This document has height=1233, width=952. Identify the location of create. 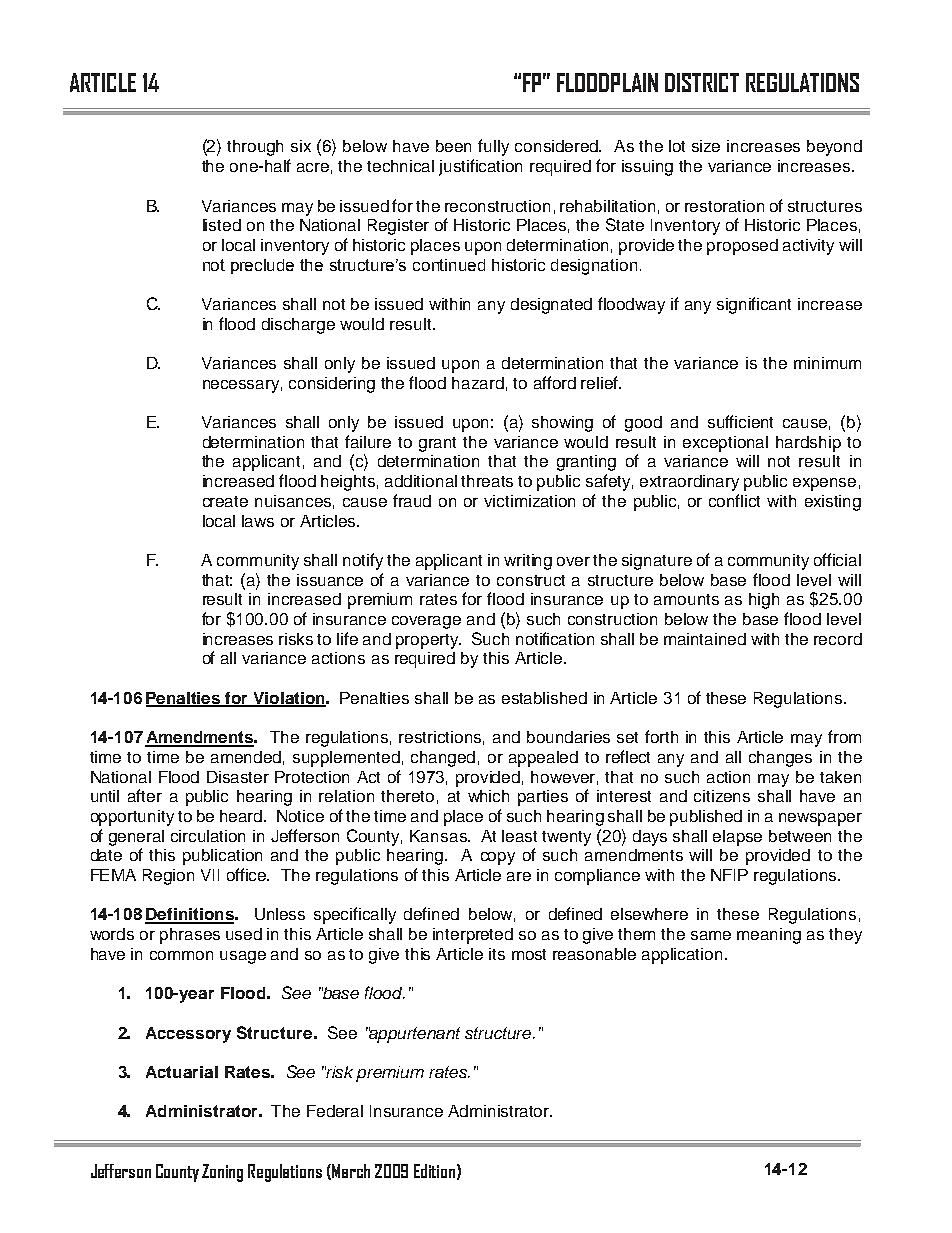
(225, 501).
